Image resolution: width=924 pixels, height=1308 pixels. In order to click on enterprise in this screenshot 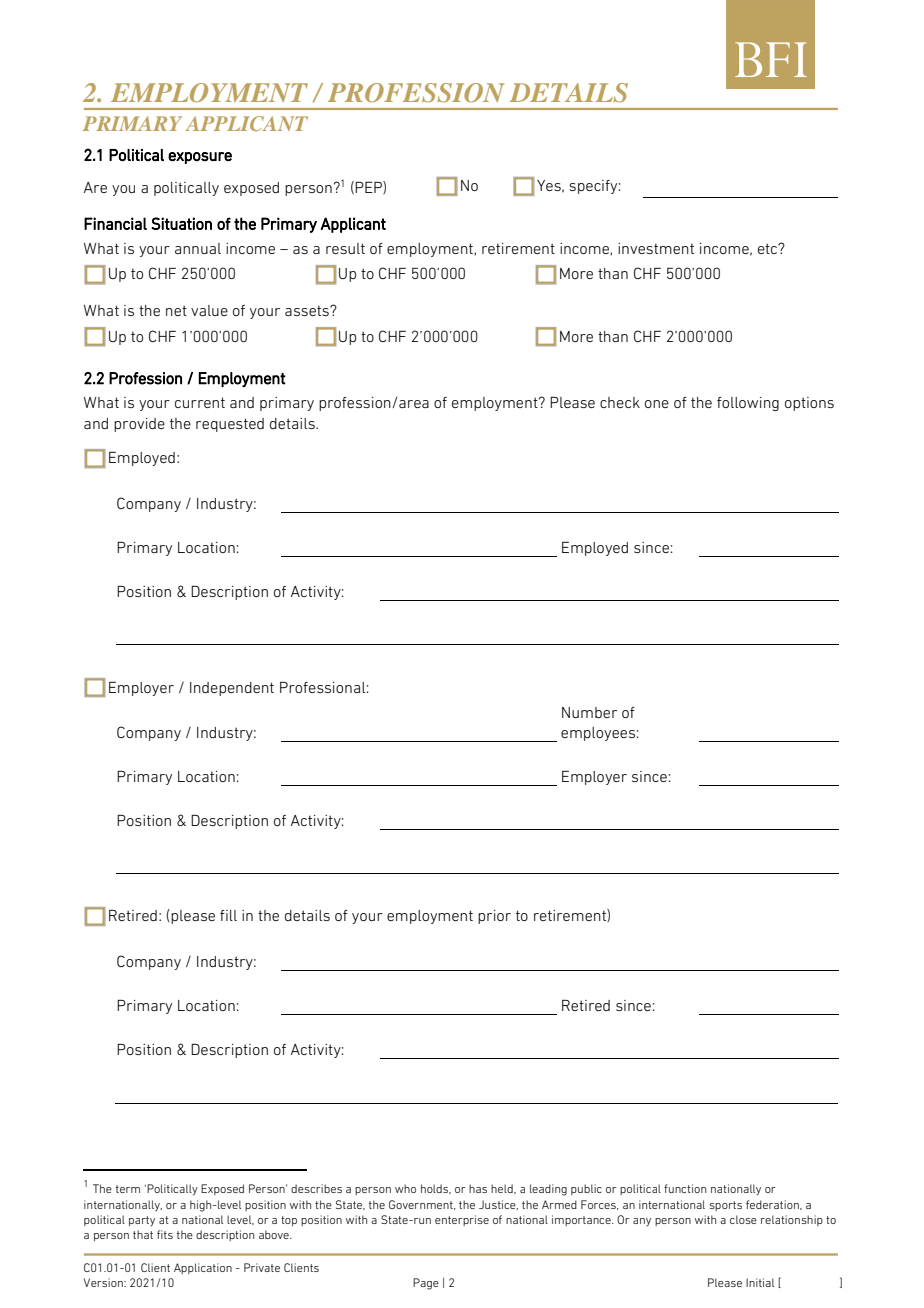, I will do `click(462, 1220)`.
